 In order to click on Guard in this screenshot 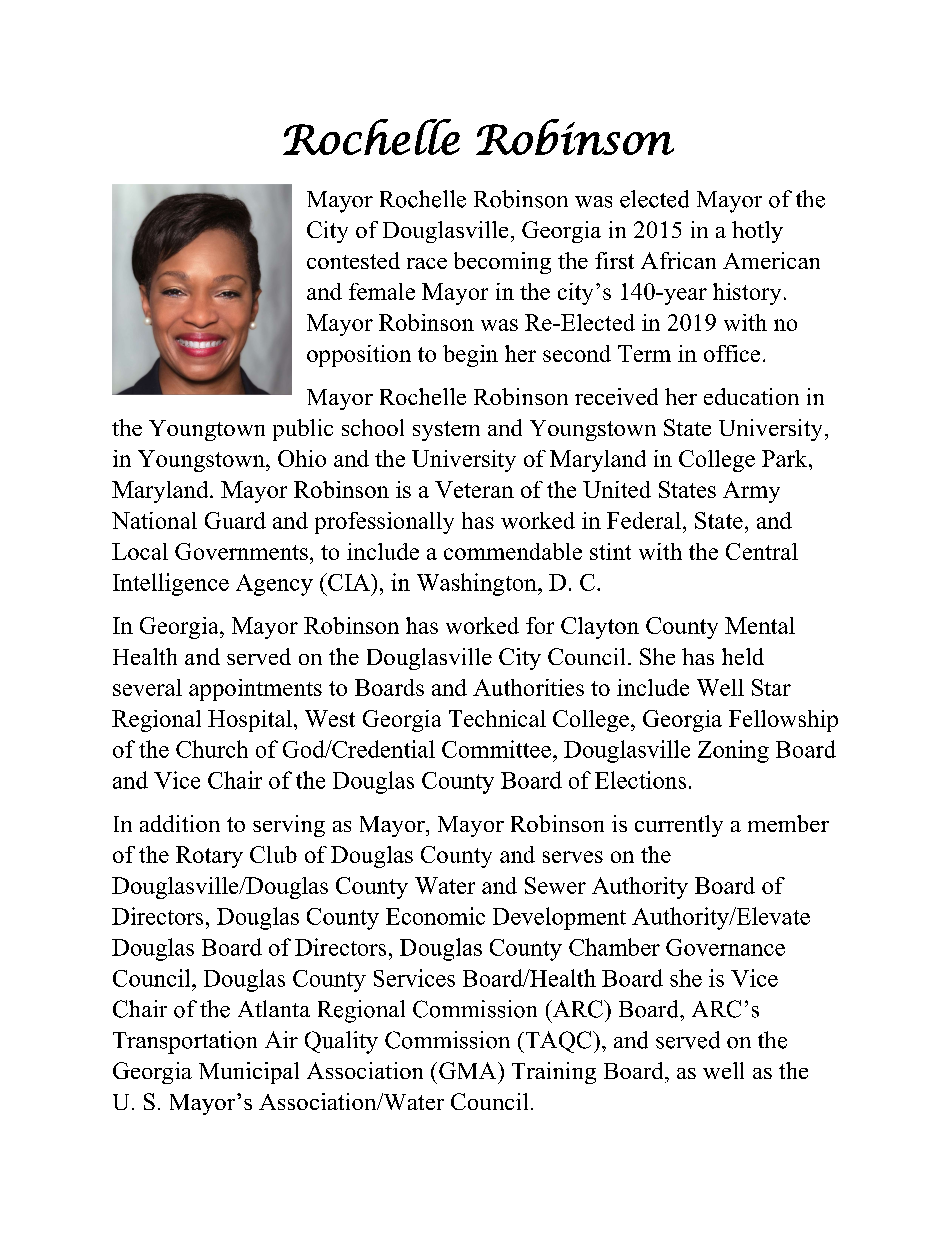, I will do `click(235, 520)`.
